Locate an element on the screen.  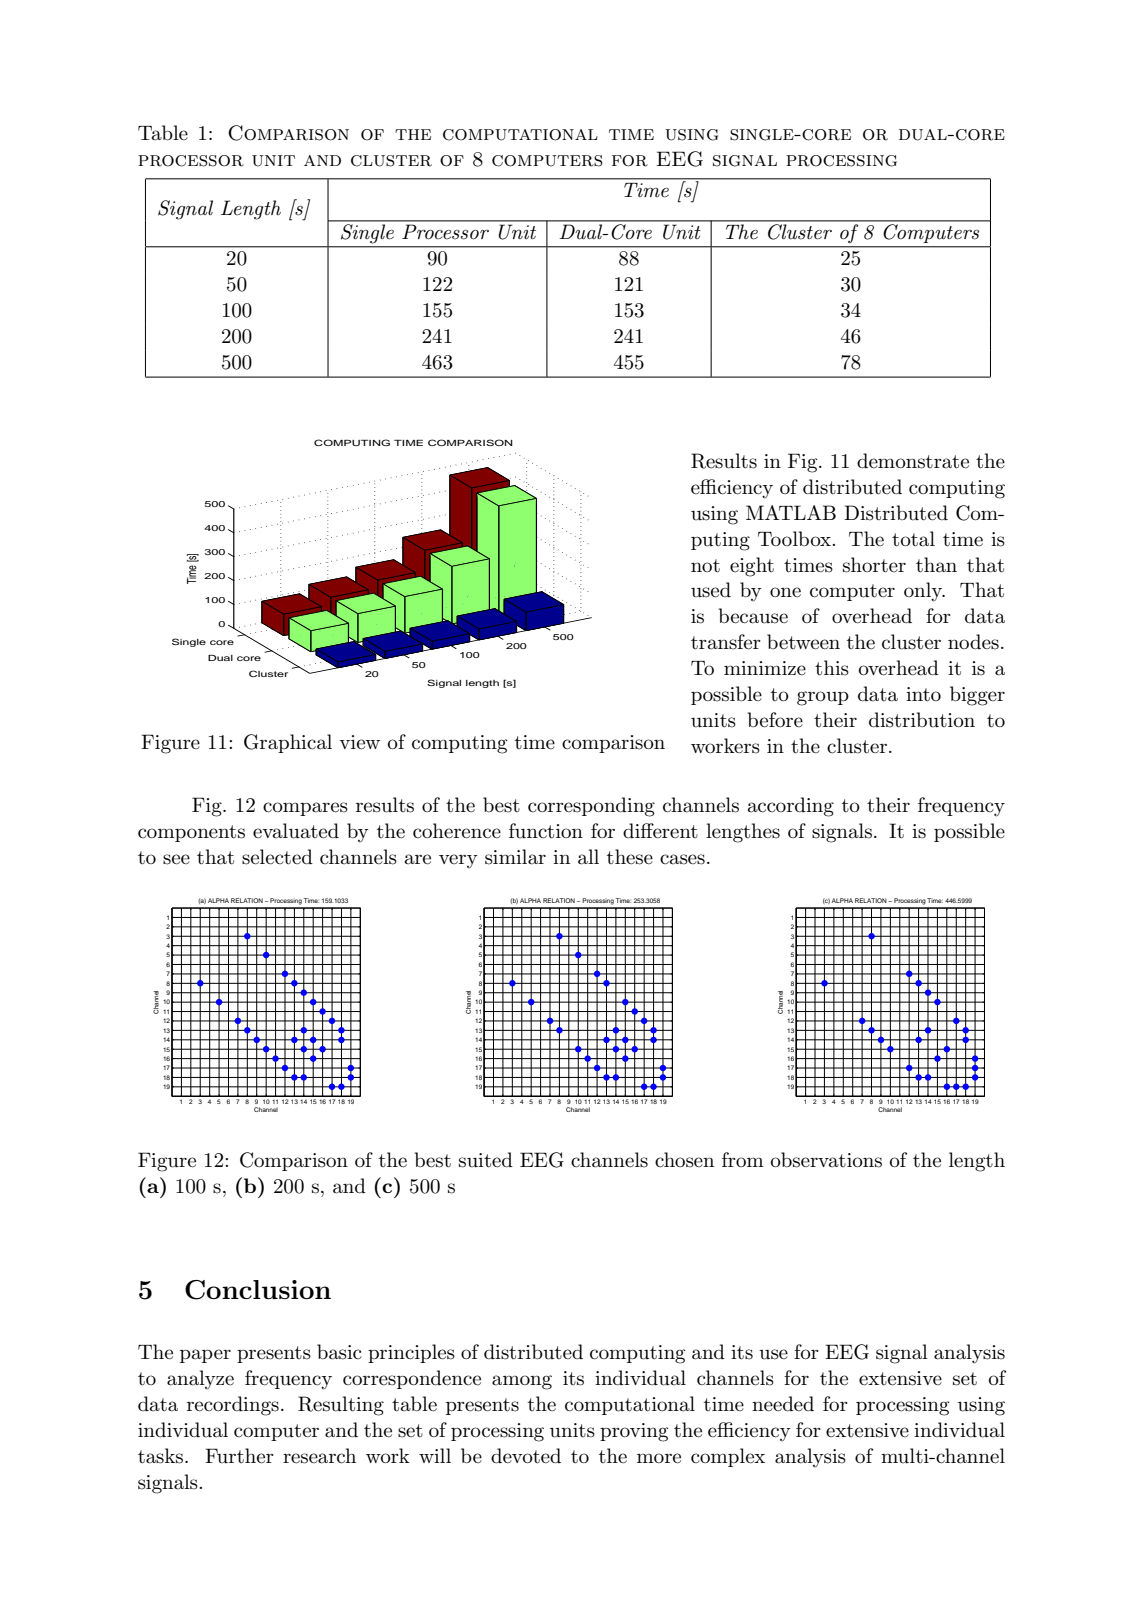
suited is located at coordinates (486, 1160).
